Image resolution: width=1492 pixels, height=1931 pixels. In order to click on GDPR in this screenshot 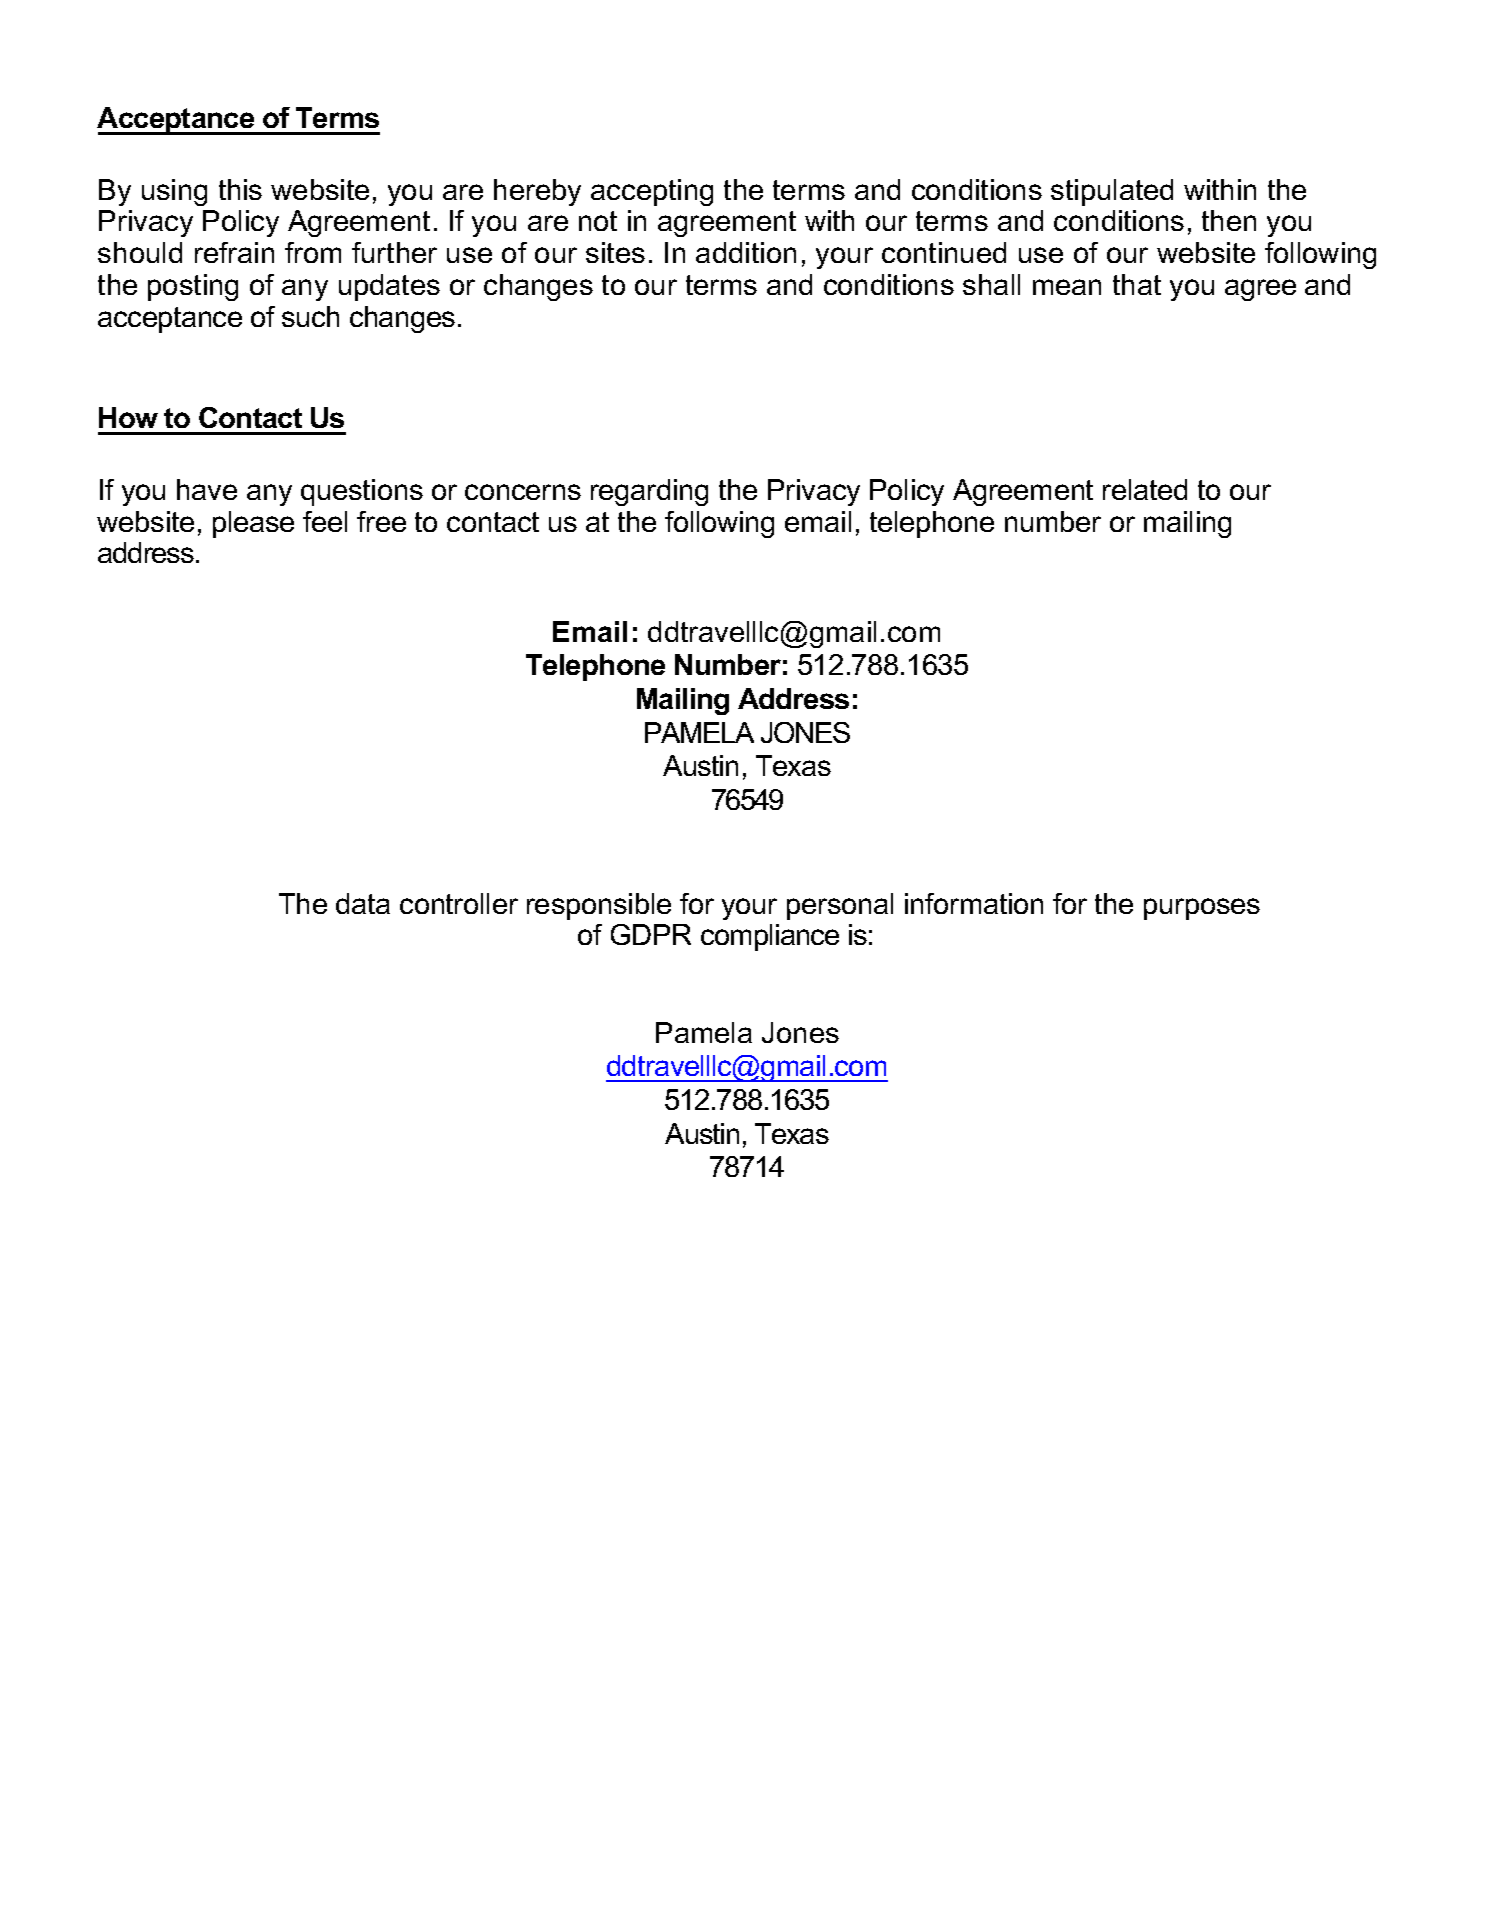, I will do `click(651, 934)`.
